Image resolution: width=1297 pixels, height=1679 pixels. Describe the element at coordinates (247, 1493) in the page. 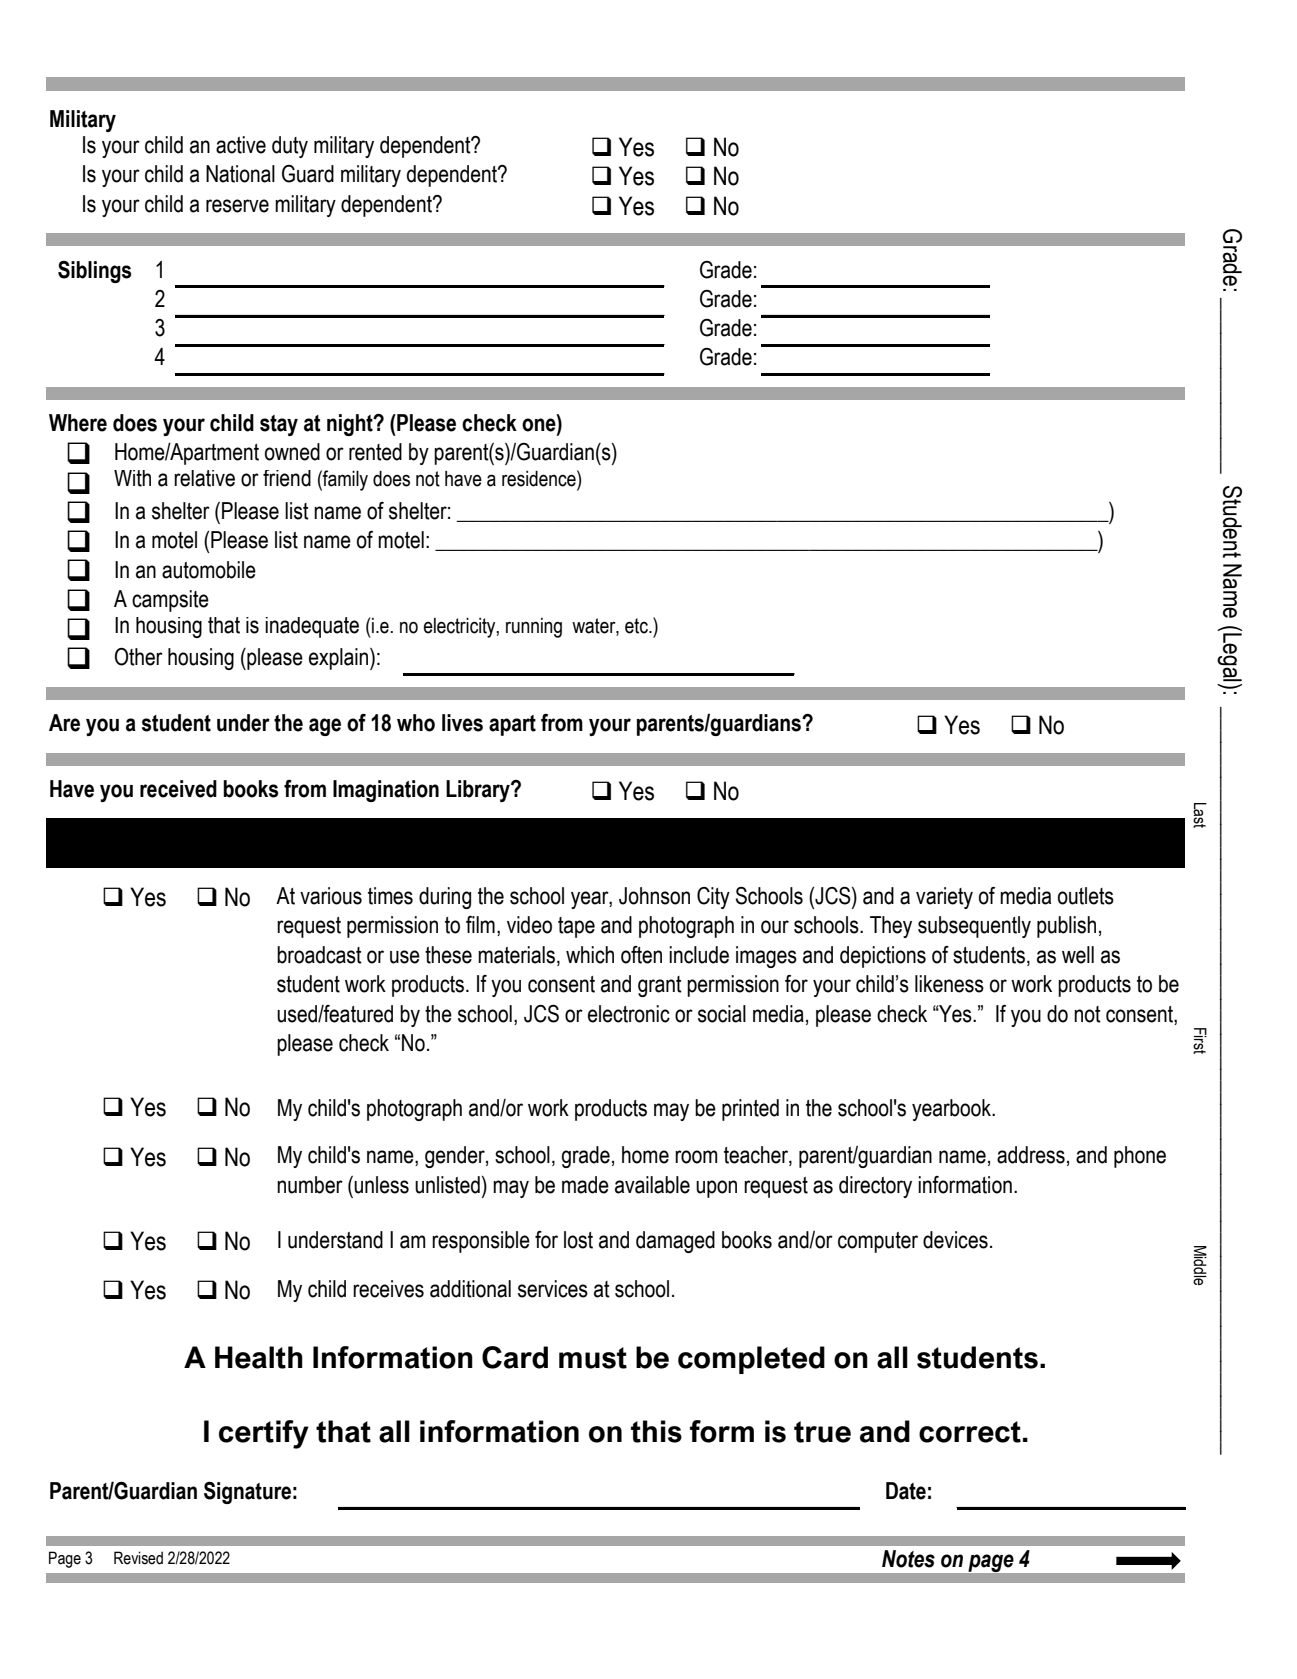

I see `Signature` at that location.
